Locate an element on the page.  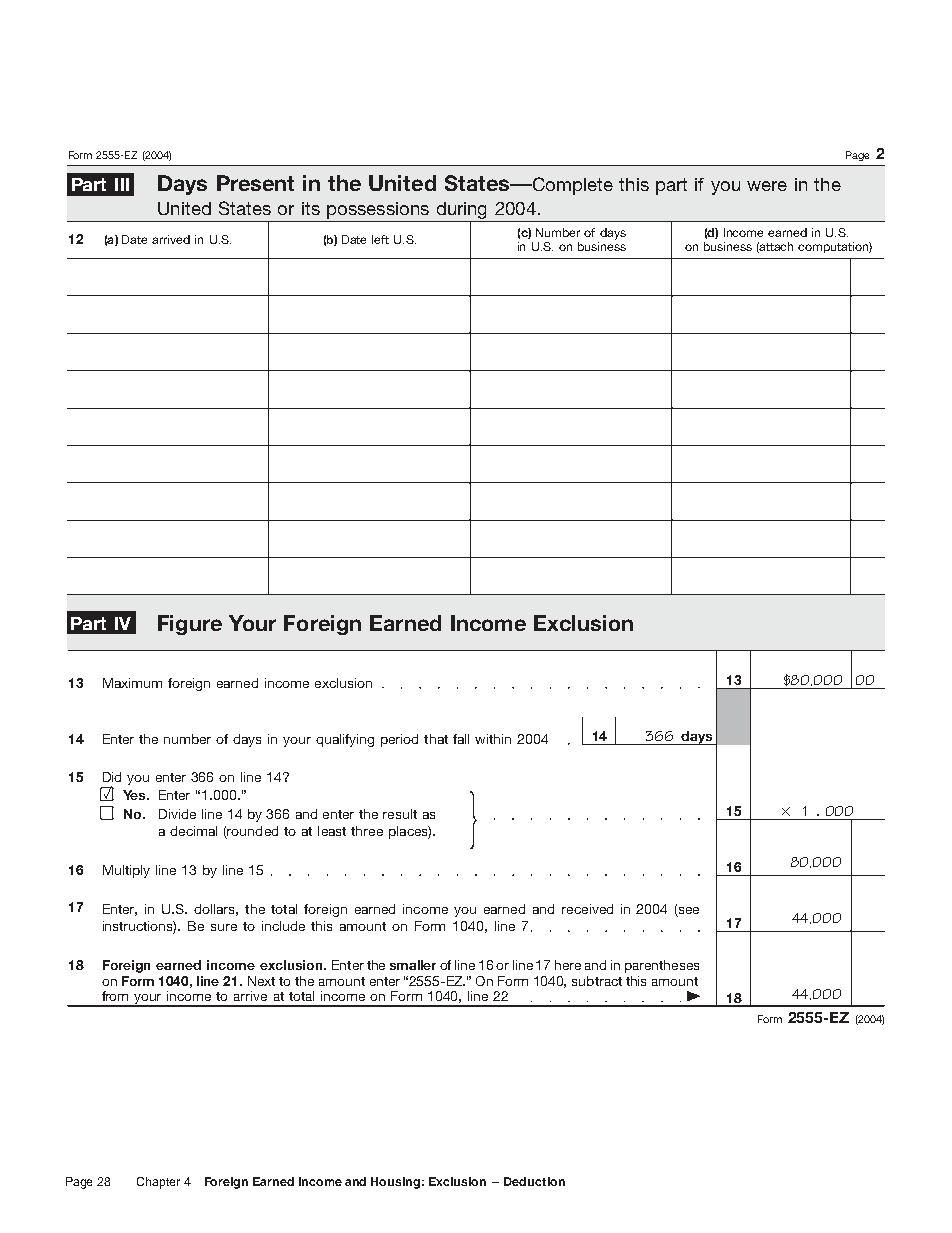
within is located at coordinates (493, 739).
